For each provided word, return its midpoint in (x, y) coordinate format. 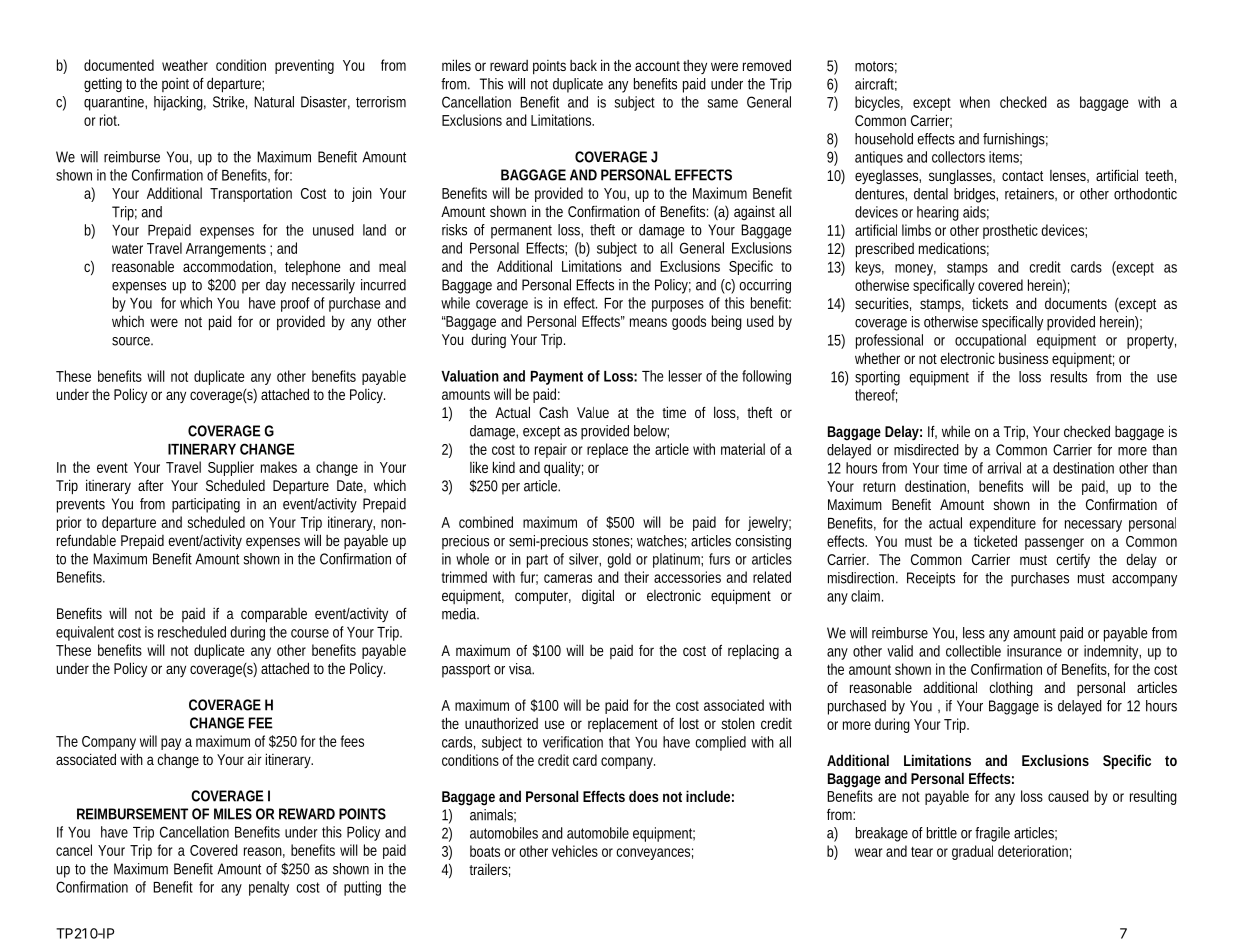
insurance (1034, 651)
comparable (274, 615)
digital (598, 596)
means (648, 322)
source (132, 341)
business (1023, 358)
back (583, 65)
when (975, 102)
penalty (269, 888)
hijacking (180, 103)
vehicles (575, 851)
